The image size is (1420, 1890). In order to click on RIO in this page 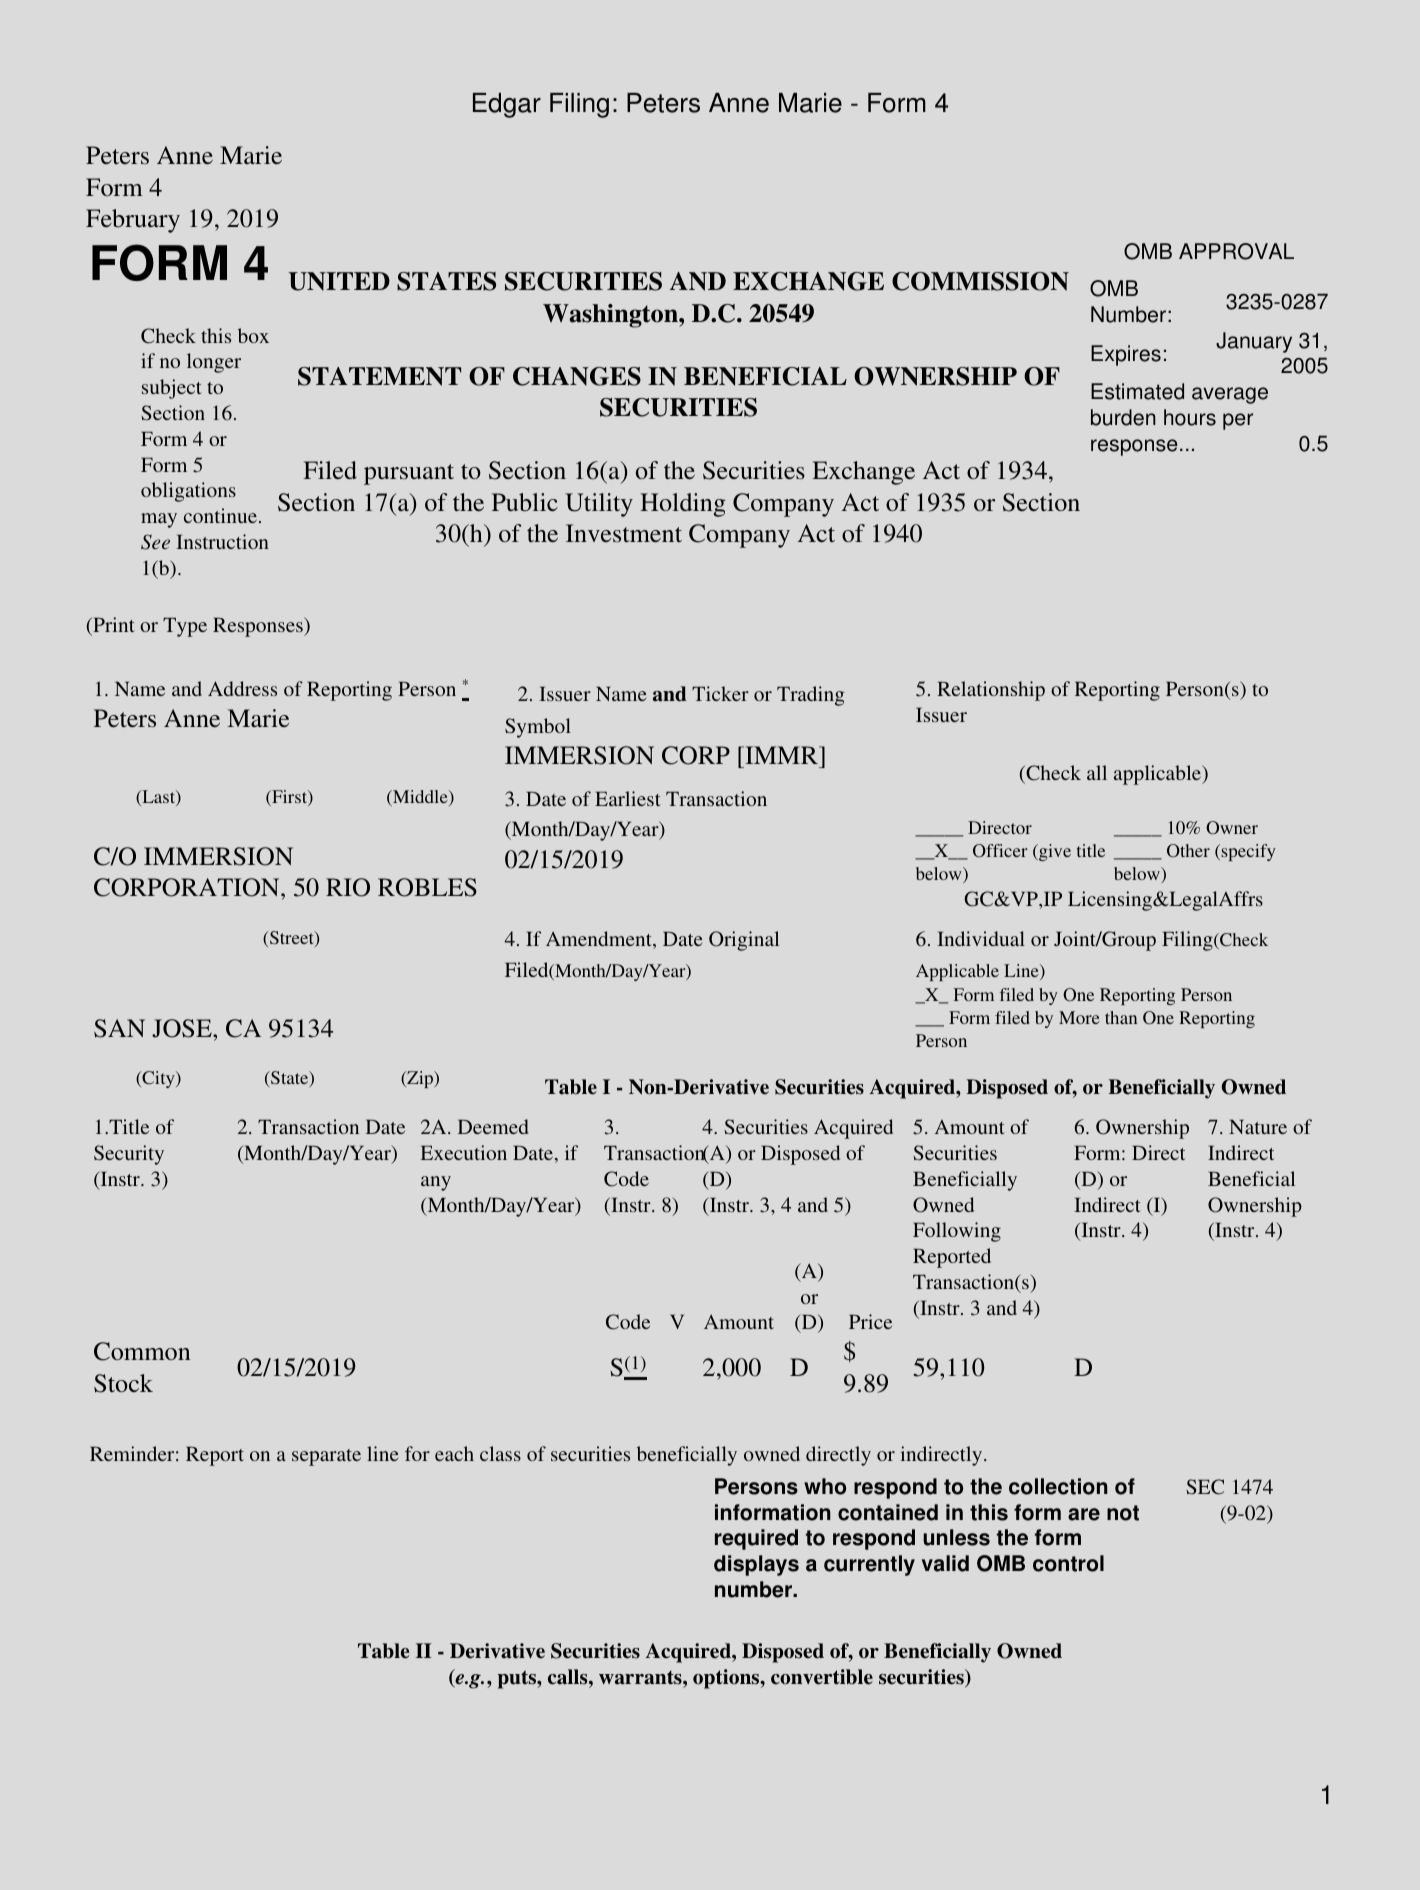, I will do `click(348, 887)`.
